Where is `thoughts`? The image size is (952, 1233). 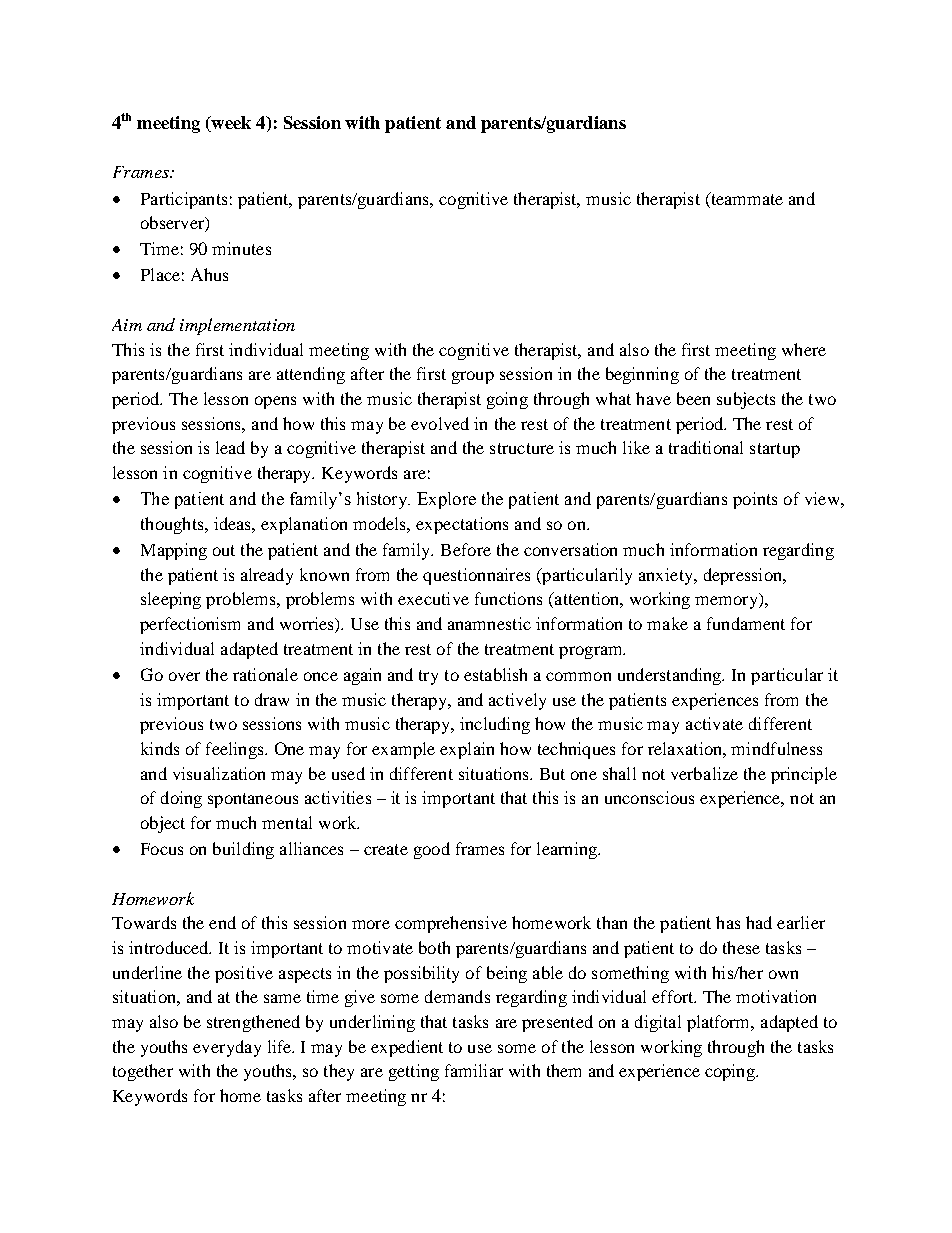
thoughts is located at coordinates (173, 525).
